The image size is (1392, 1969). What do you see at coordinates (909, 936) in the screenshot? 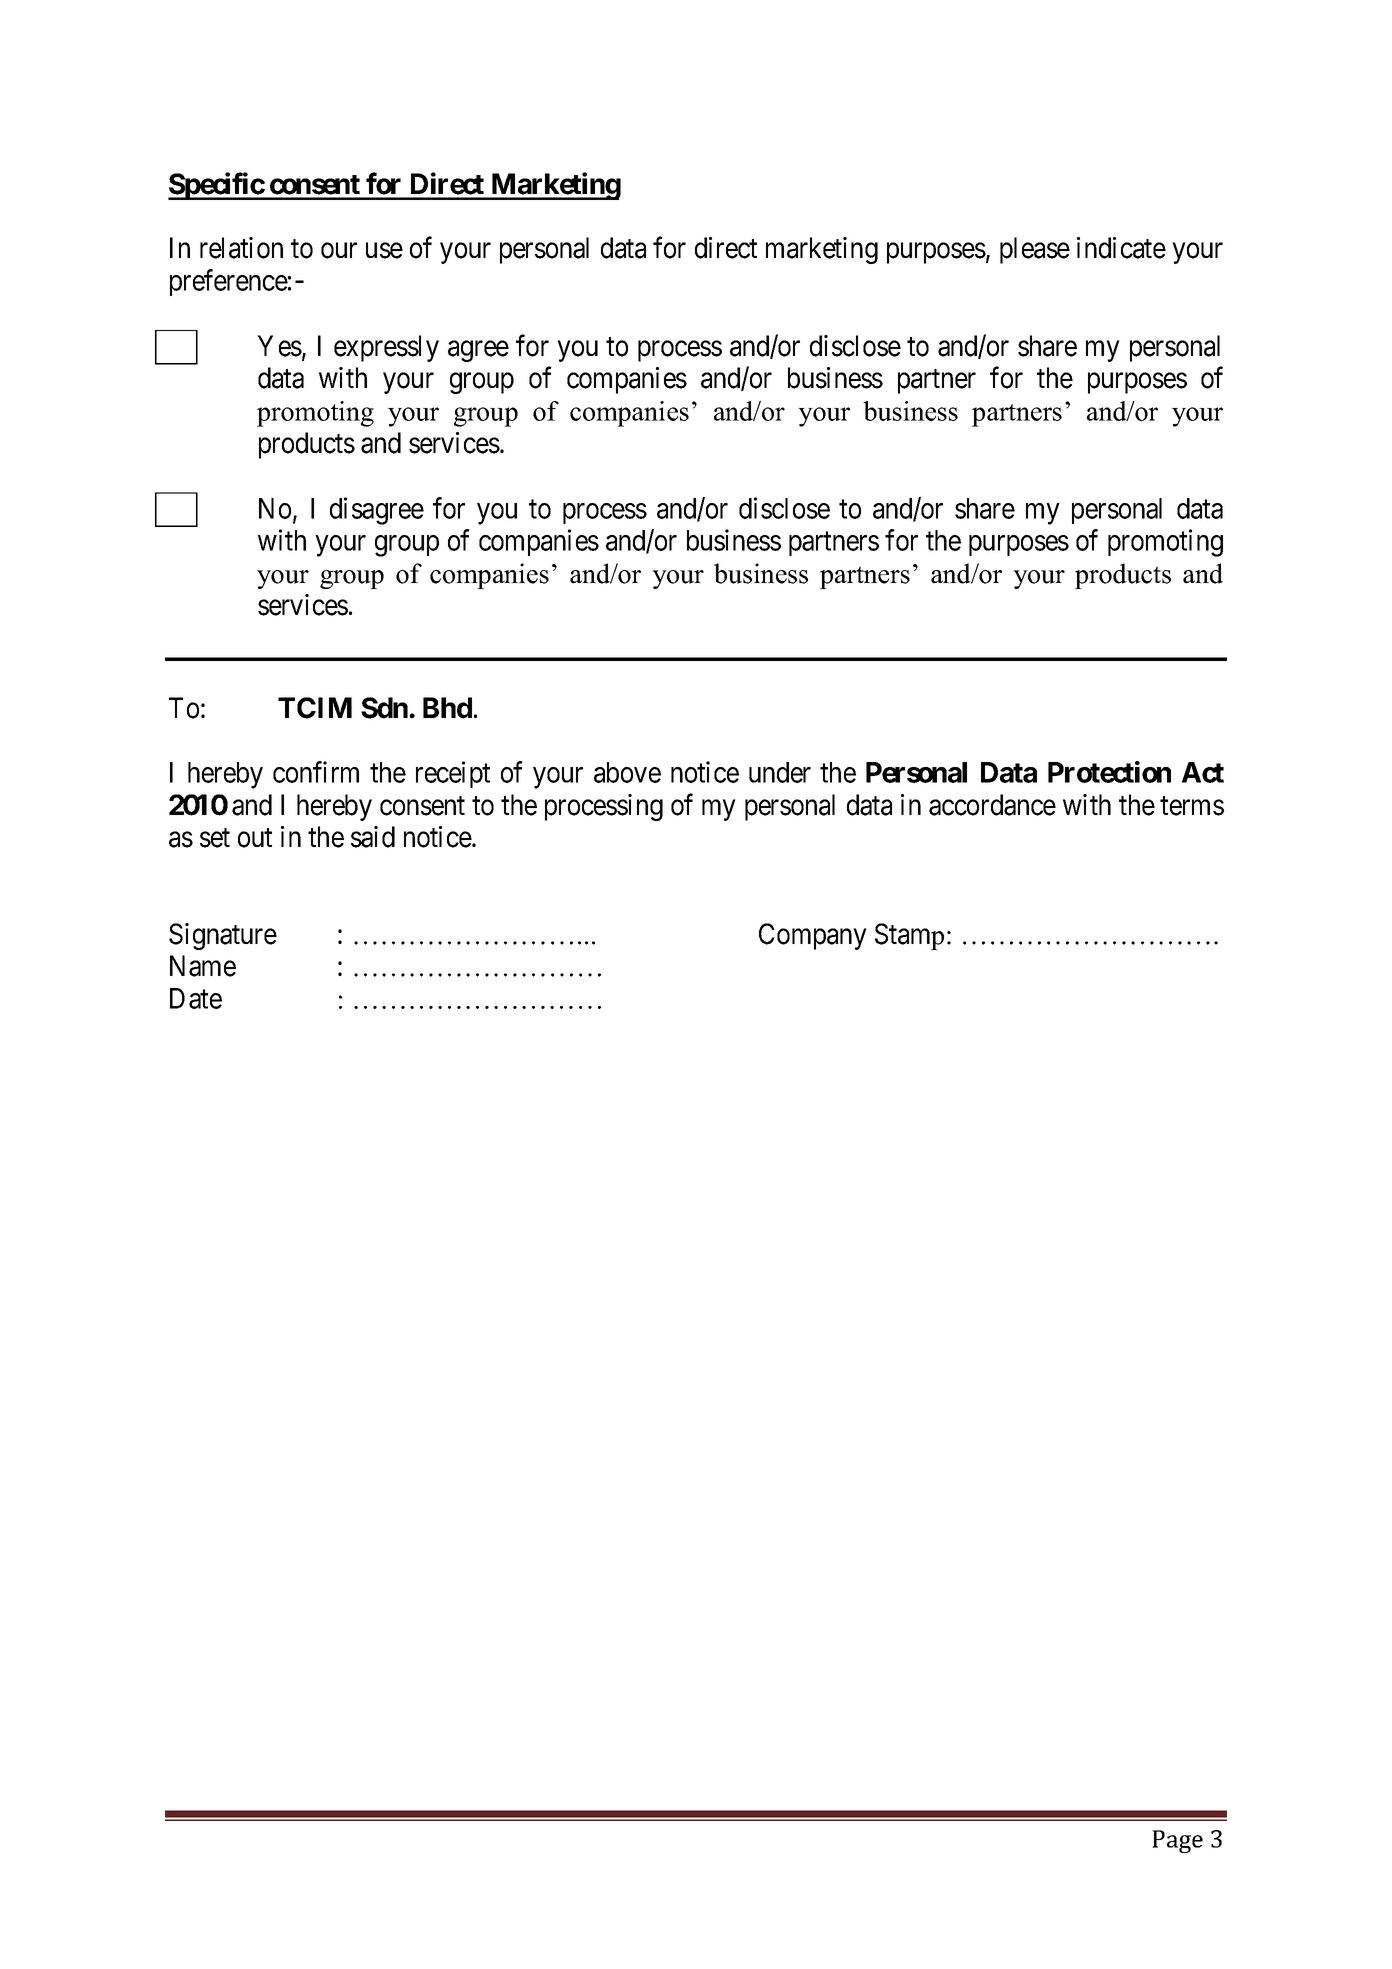
I see `Stamp` at bounding box center [909, 936].
